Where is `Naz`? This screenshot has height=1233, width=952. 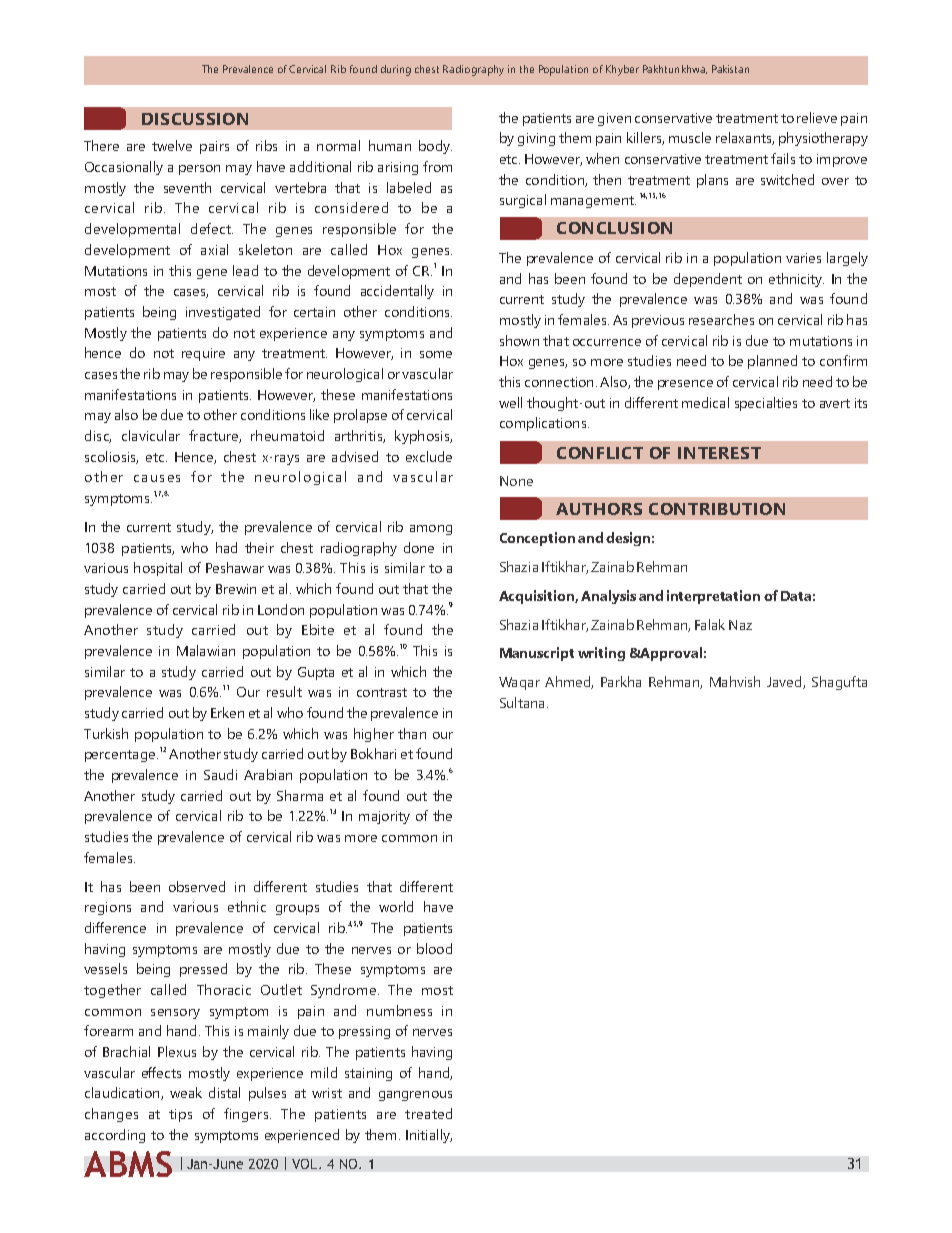 Naz is located at coordinates (740, 625).
